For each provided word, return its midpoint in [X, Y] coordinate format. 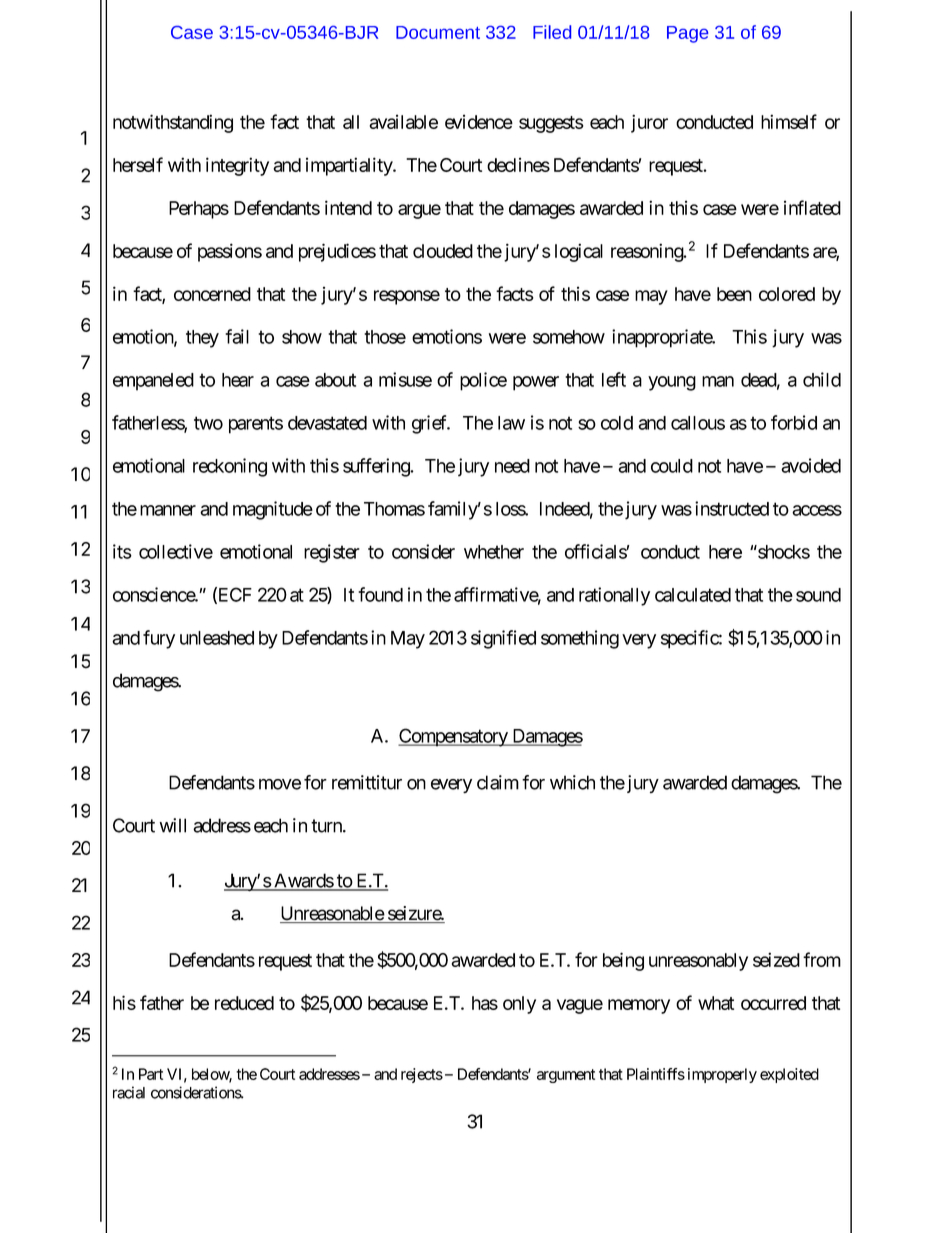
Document [438, 32]
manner [168, 510]
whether [494, 552]
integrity [237, 166]
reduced [244, 1003]
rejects [422, 1075]
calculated [693, 595]
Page [687, 34]
